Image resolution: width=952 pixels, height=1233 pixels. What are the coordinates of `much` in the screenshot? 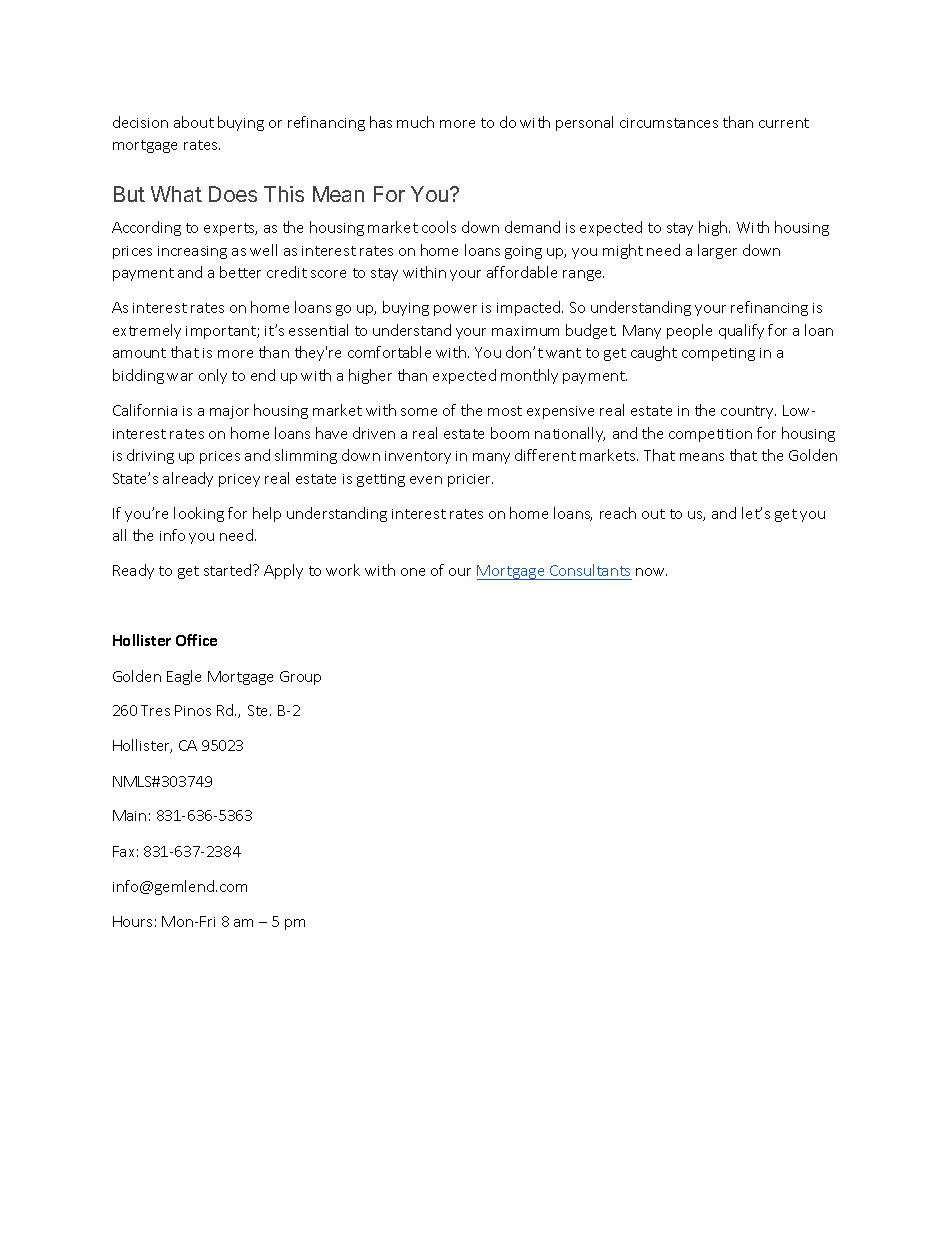 It's located at (415, 122).
